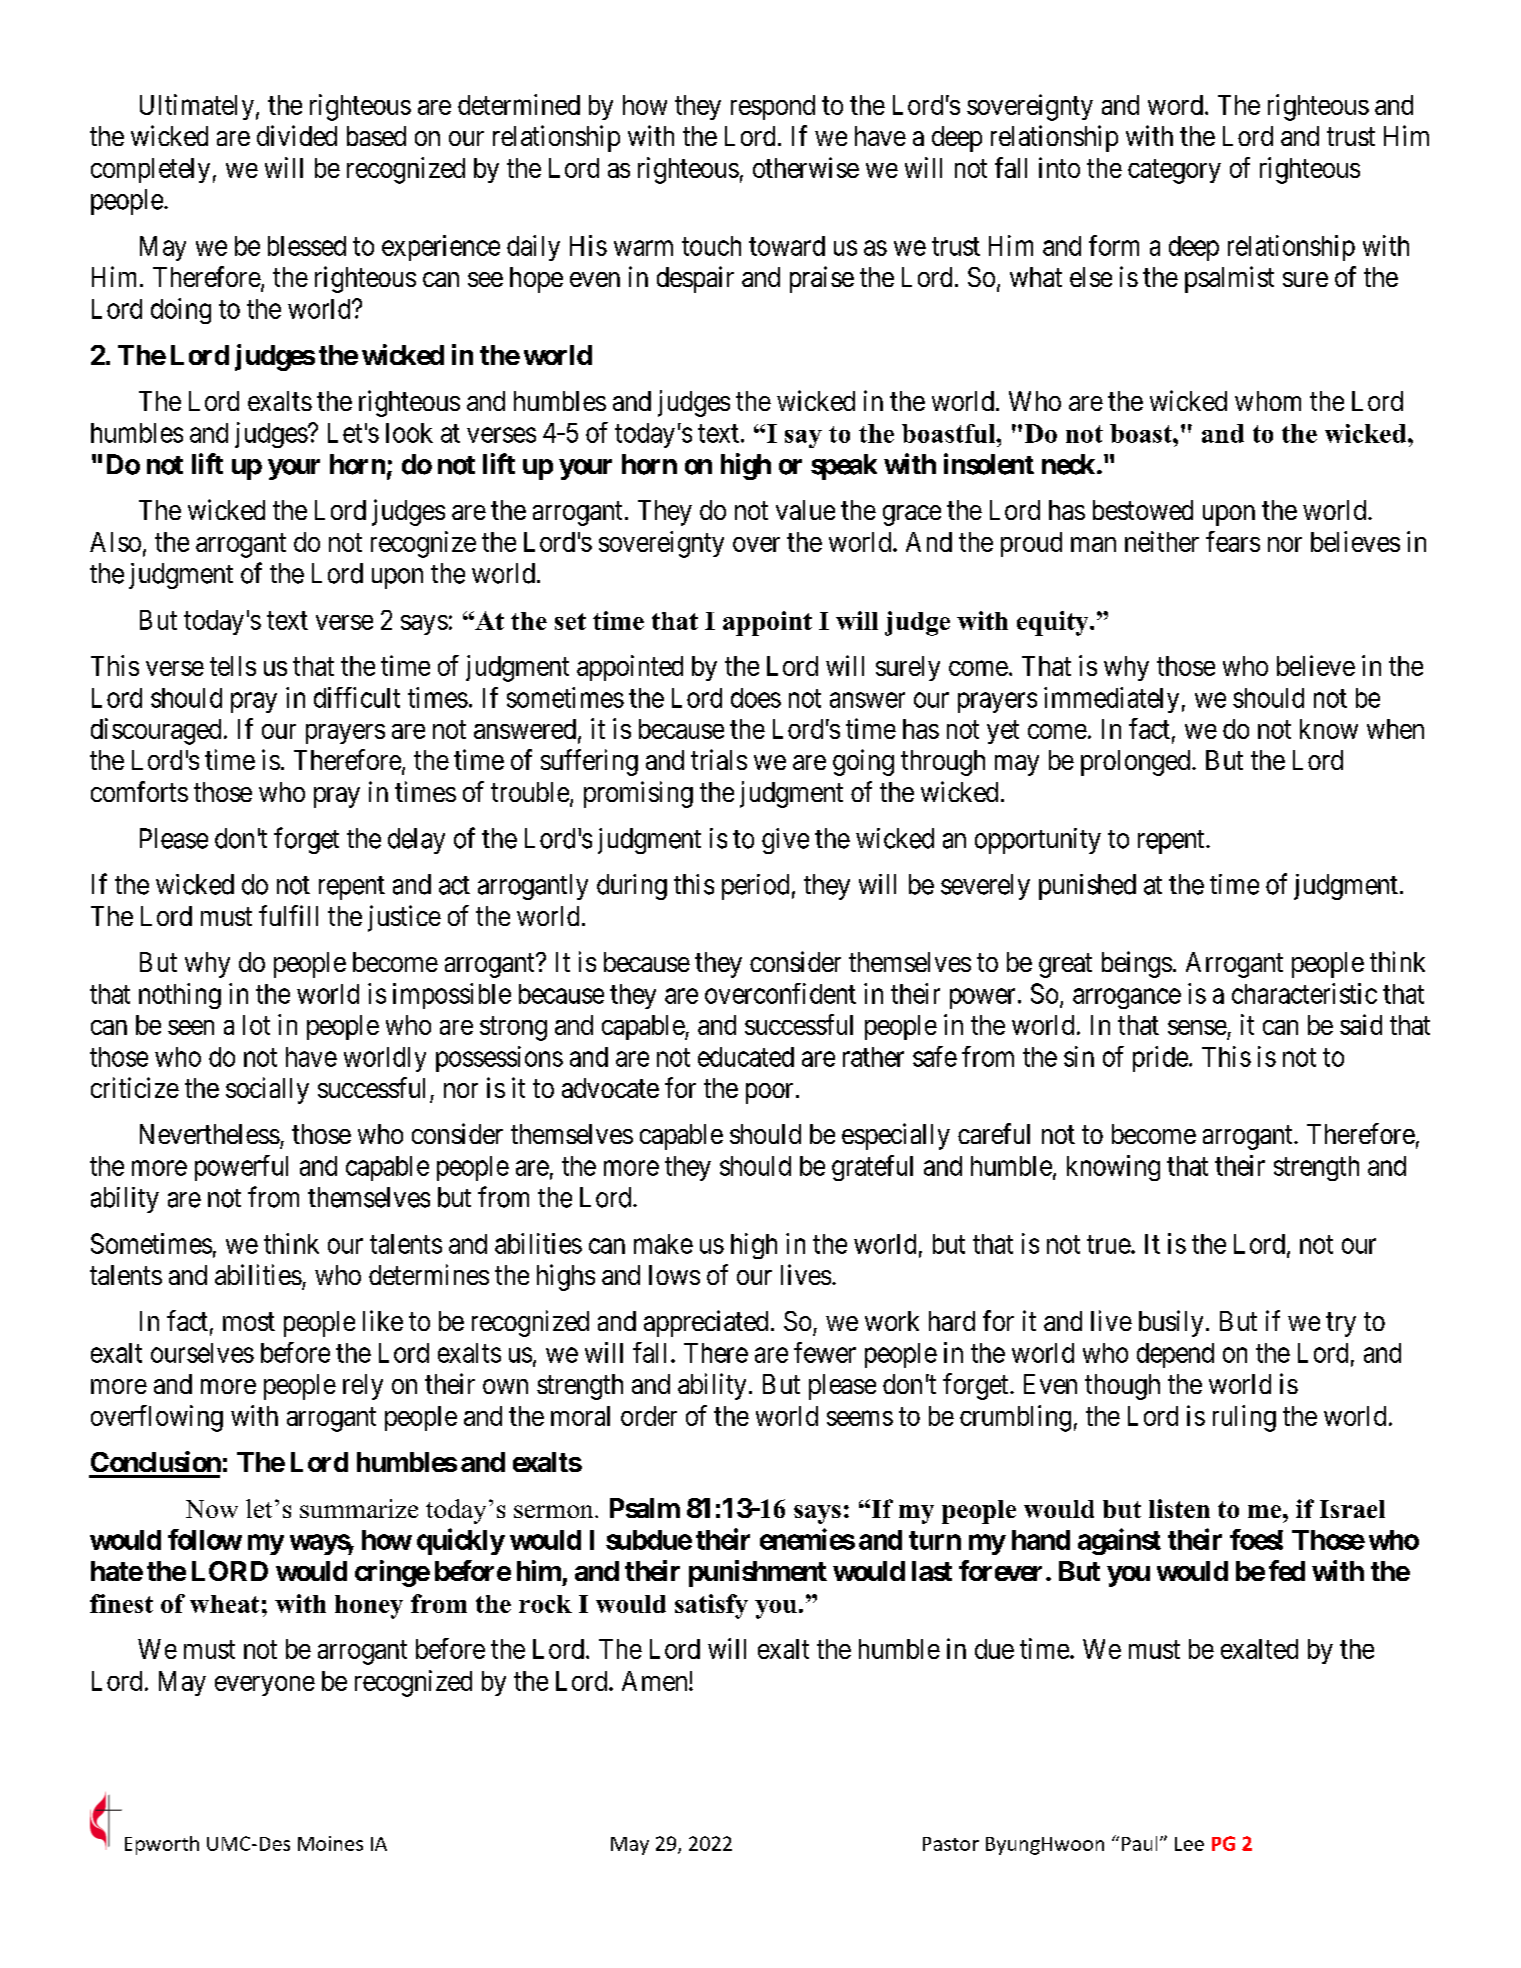 The image size is (1521, 1968). Describe the element at coordinates (1174, 171) in the screenshot. I see `category` at that location.
